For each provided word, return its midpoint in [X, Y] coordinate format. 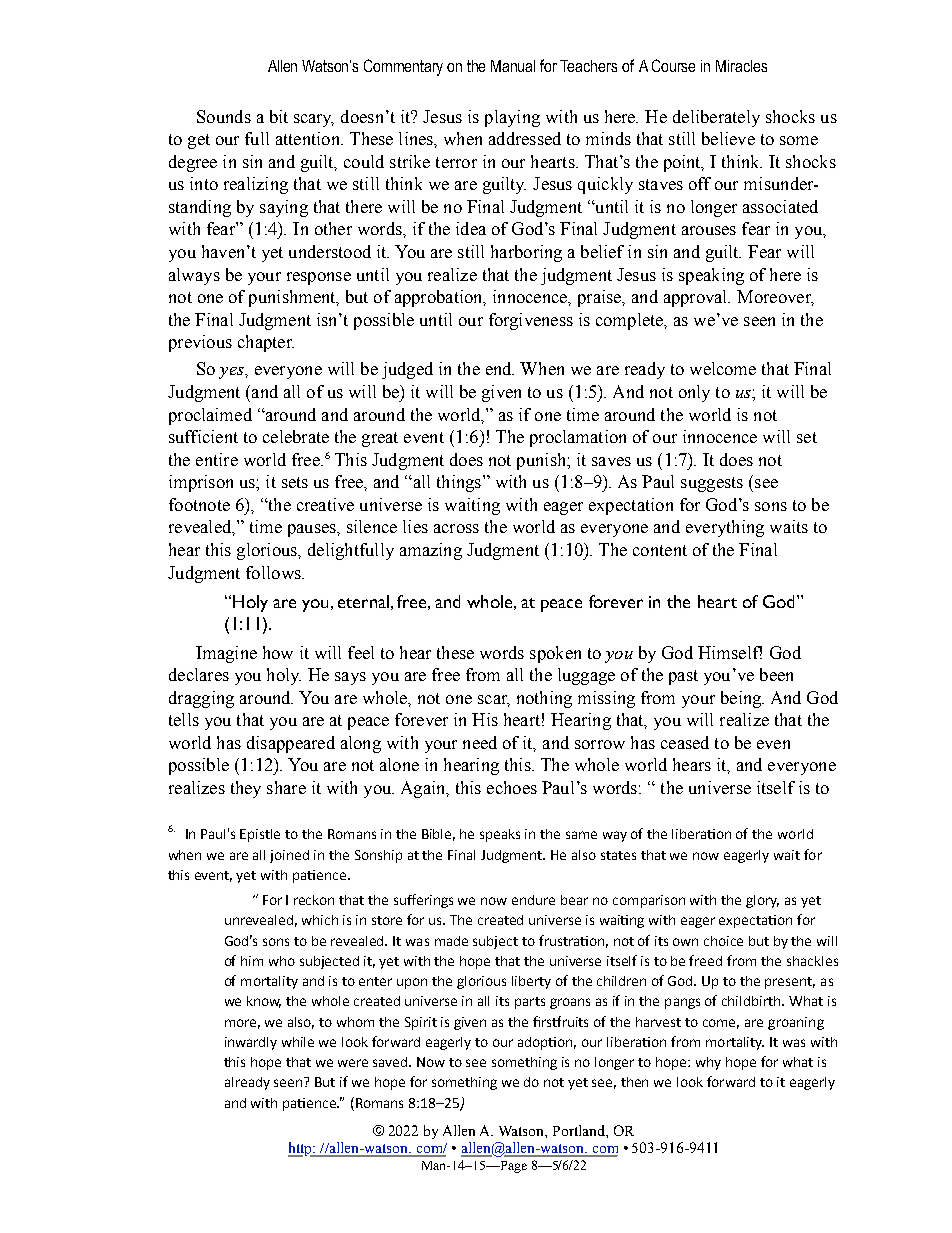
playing [512, 118]
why [708, 1063]
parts [530, 1003]
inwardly [251, 1043]
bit [279, 116]
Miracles [741, 66]
